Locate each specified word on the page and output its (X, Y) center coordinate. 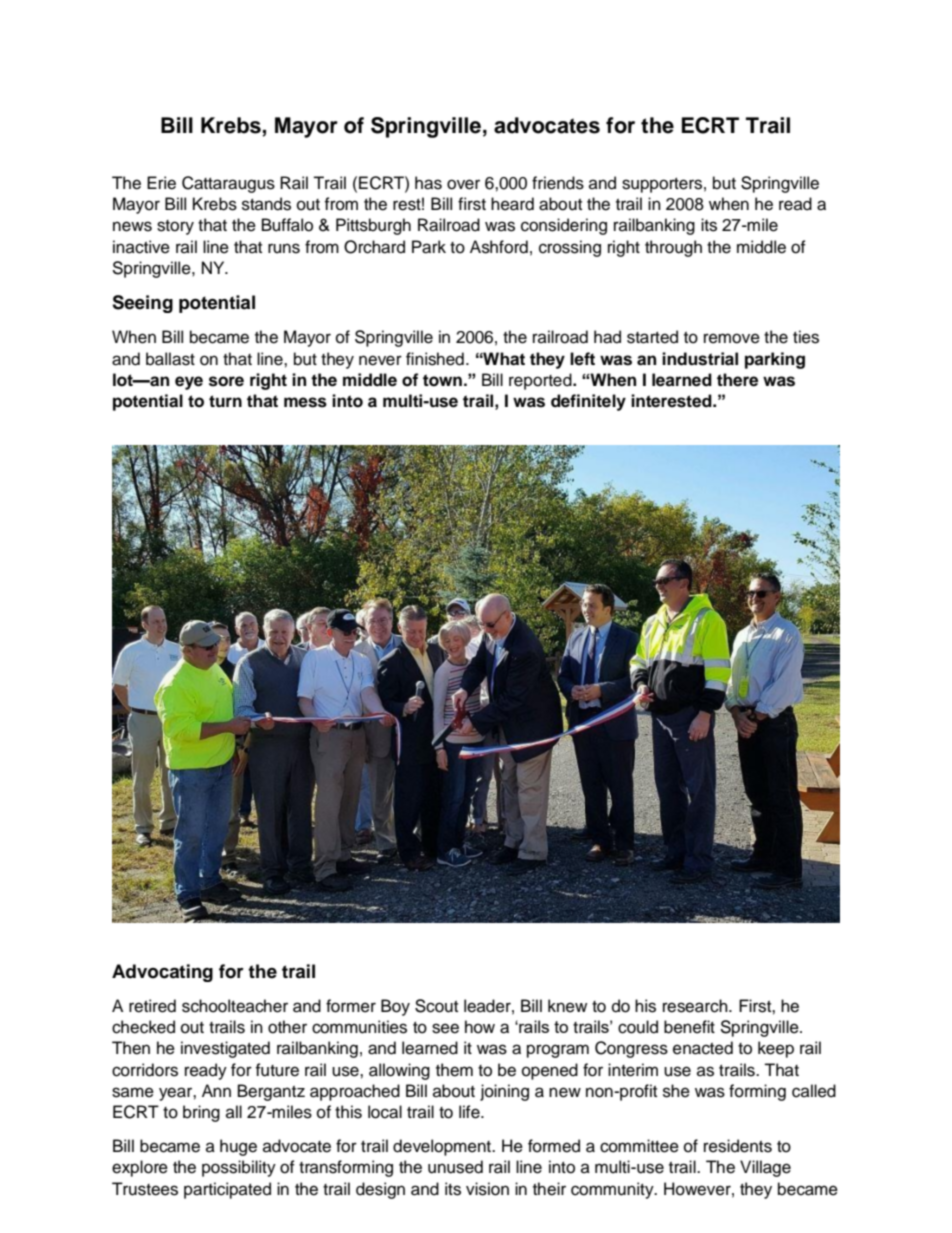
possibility (239, 1168)
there (737, 380)
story (175, 227)
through (673, 248)
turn (225, 401)
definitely (588, 402)
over (463, 184)
